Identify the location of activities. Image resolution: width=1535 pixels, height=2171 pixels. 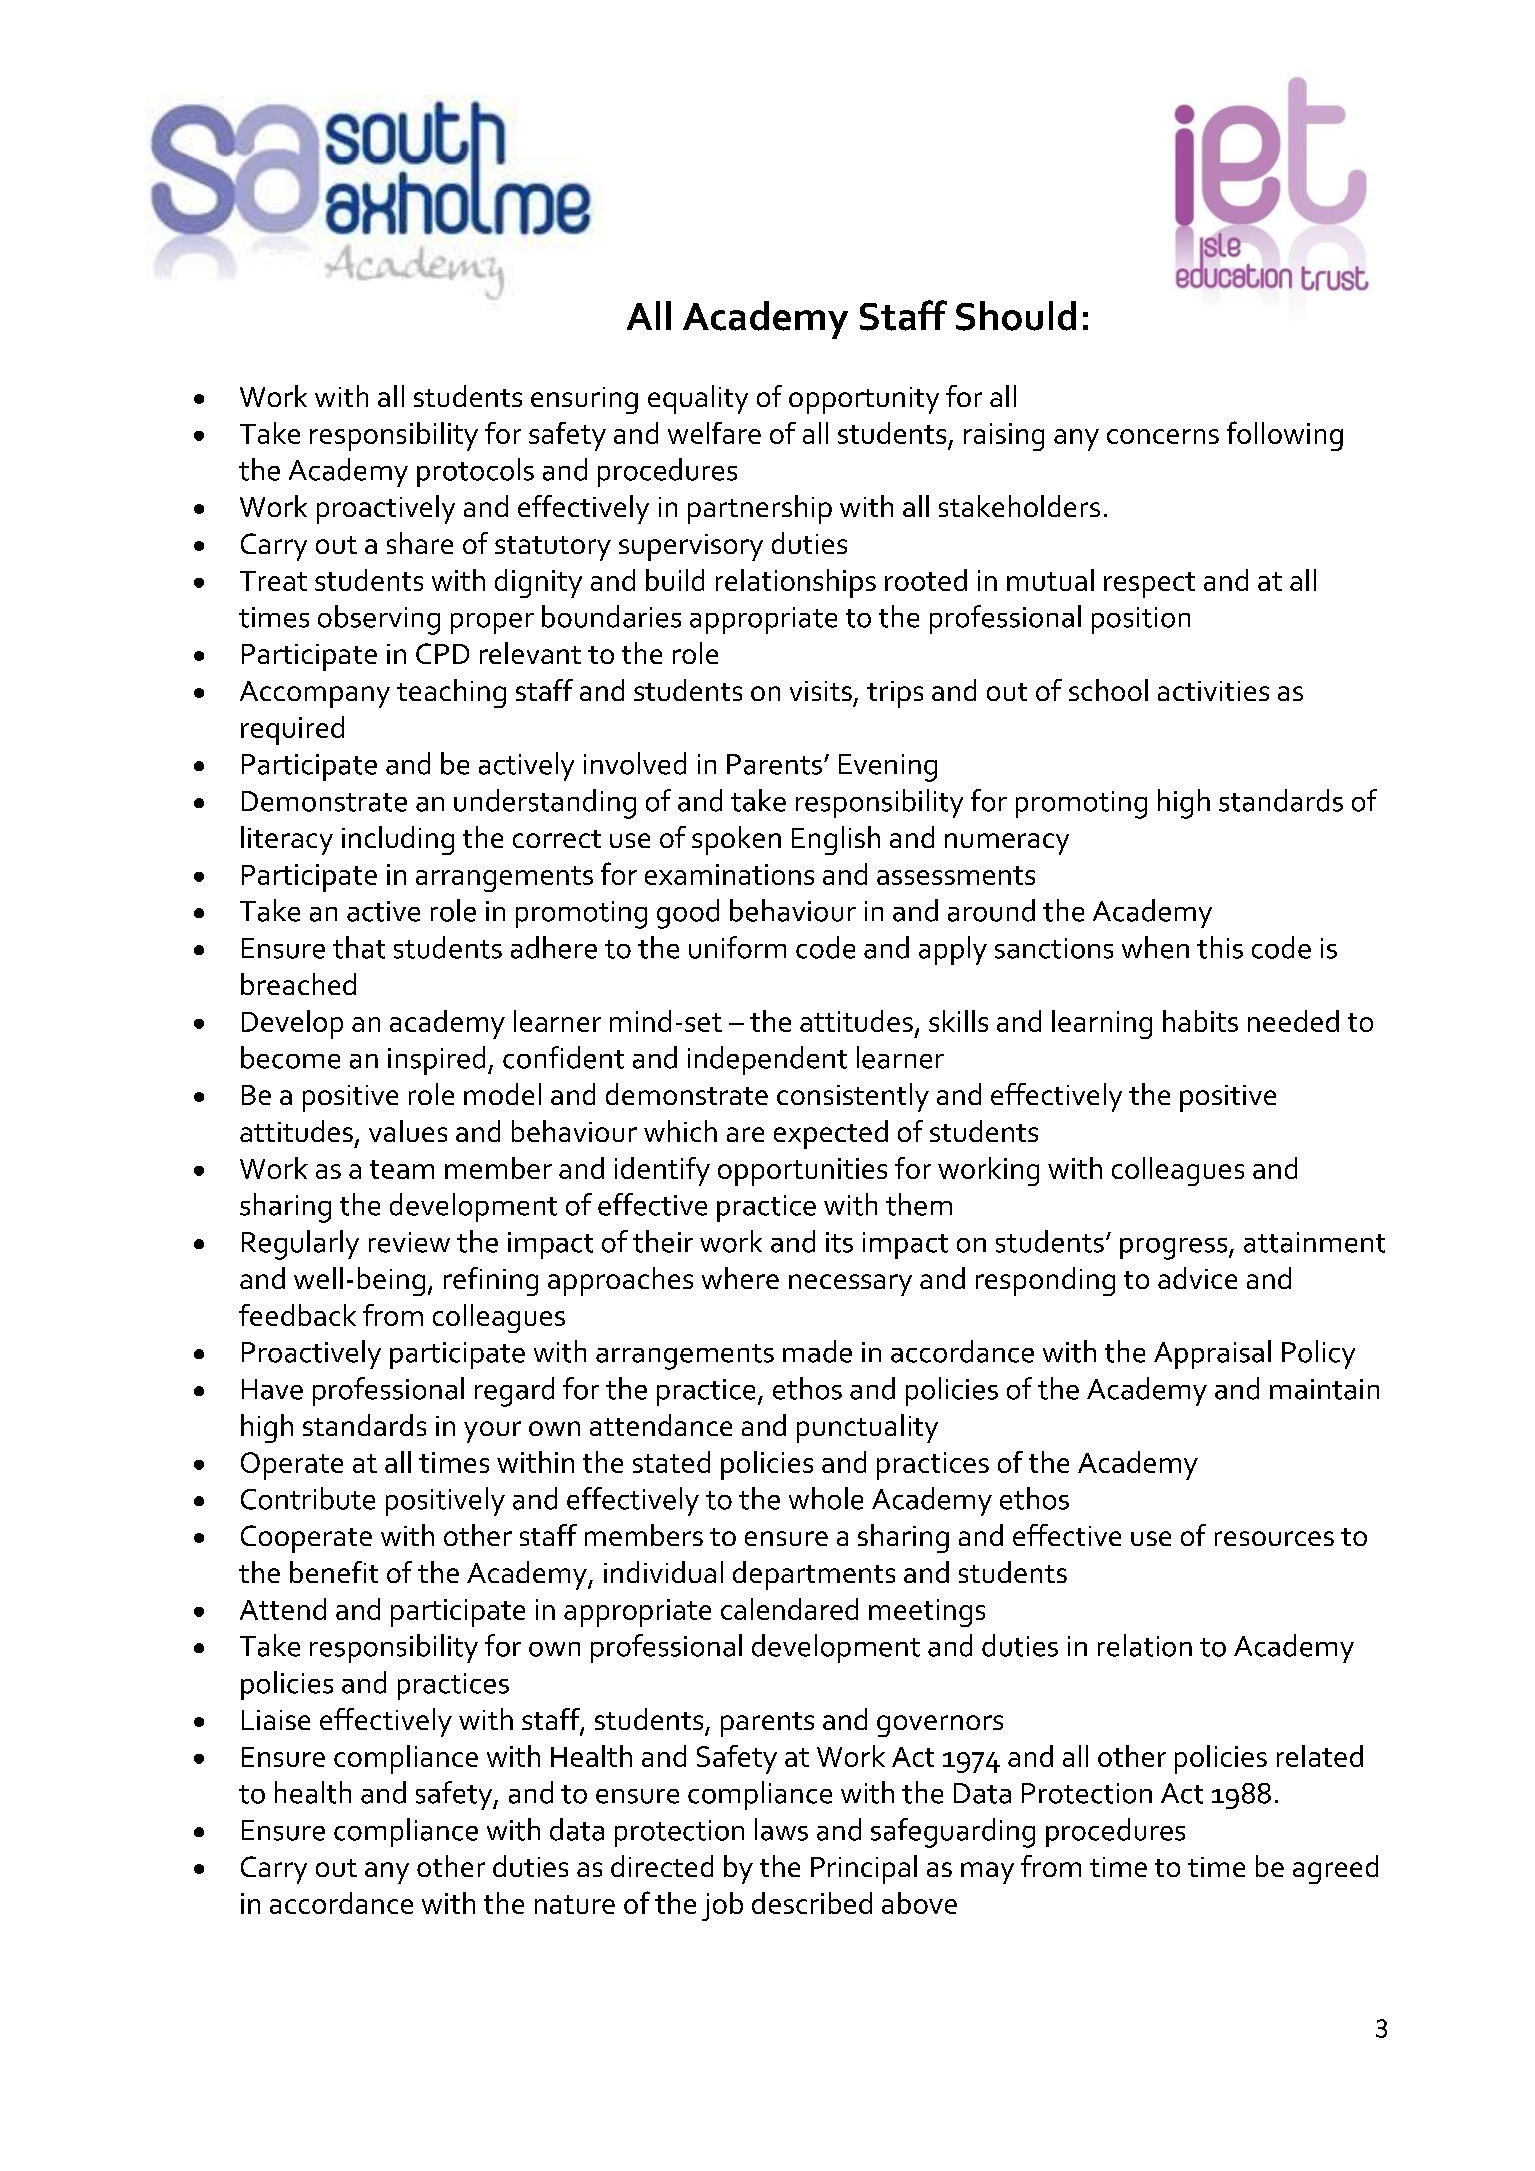
(1213, 691).
